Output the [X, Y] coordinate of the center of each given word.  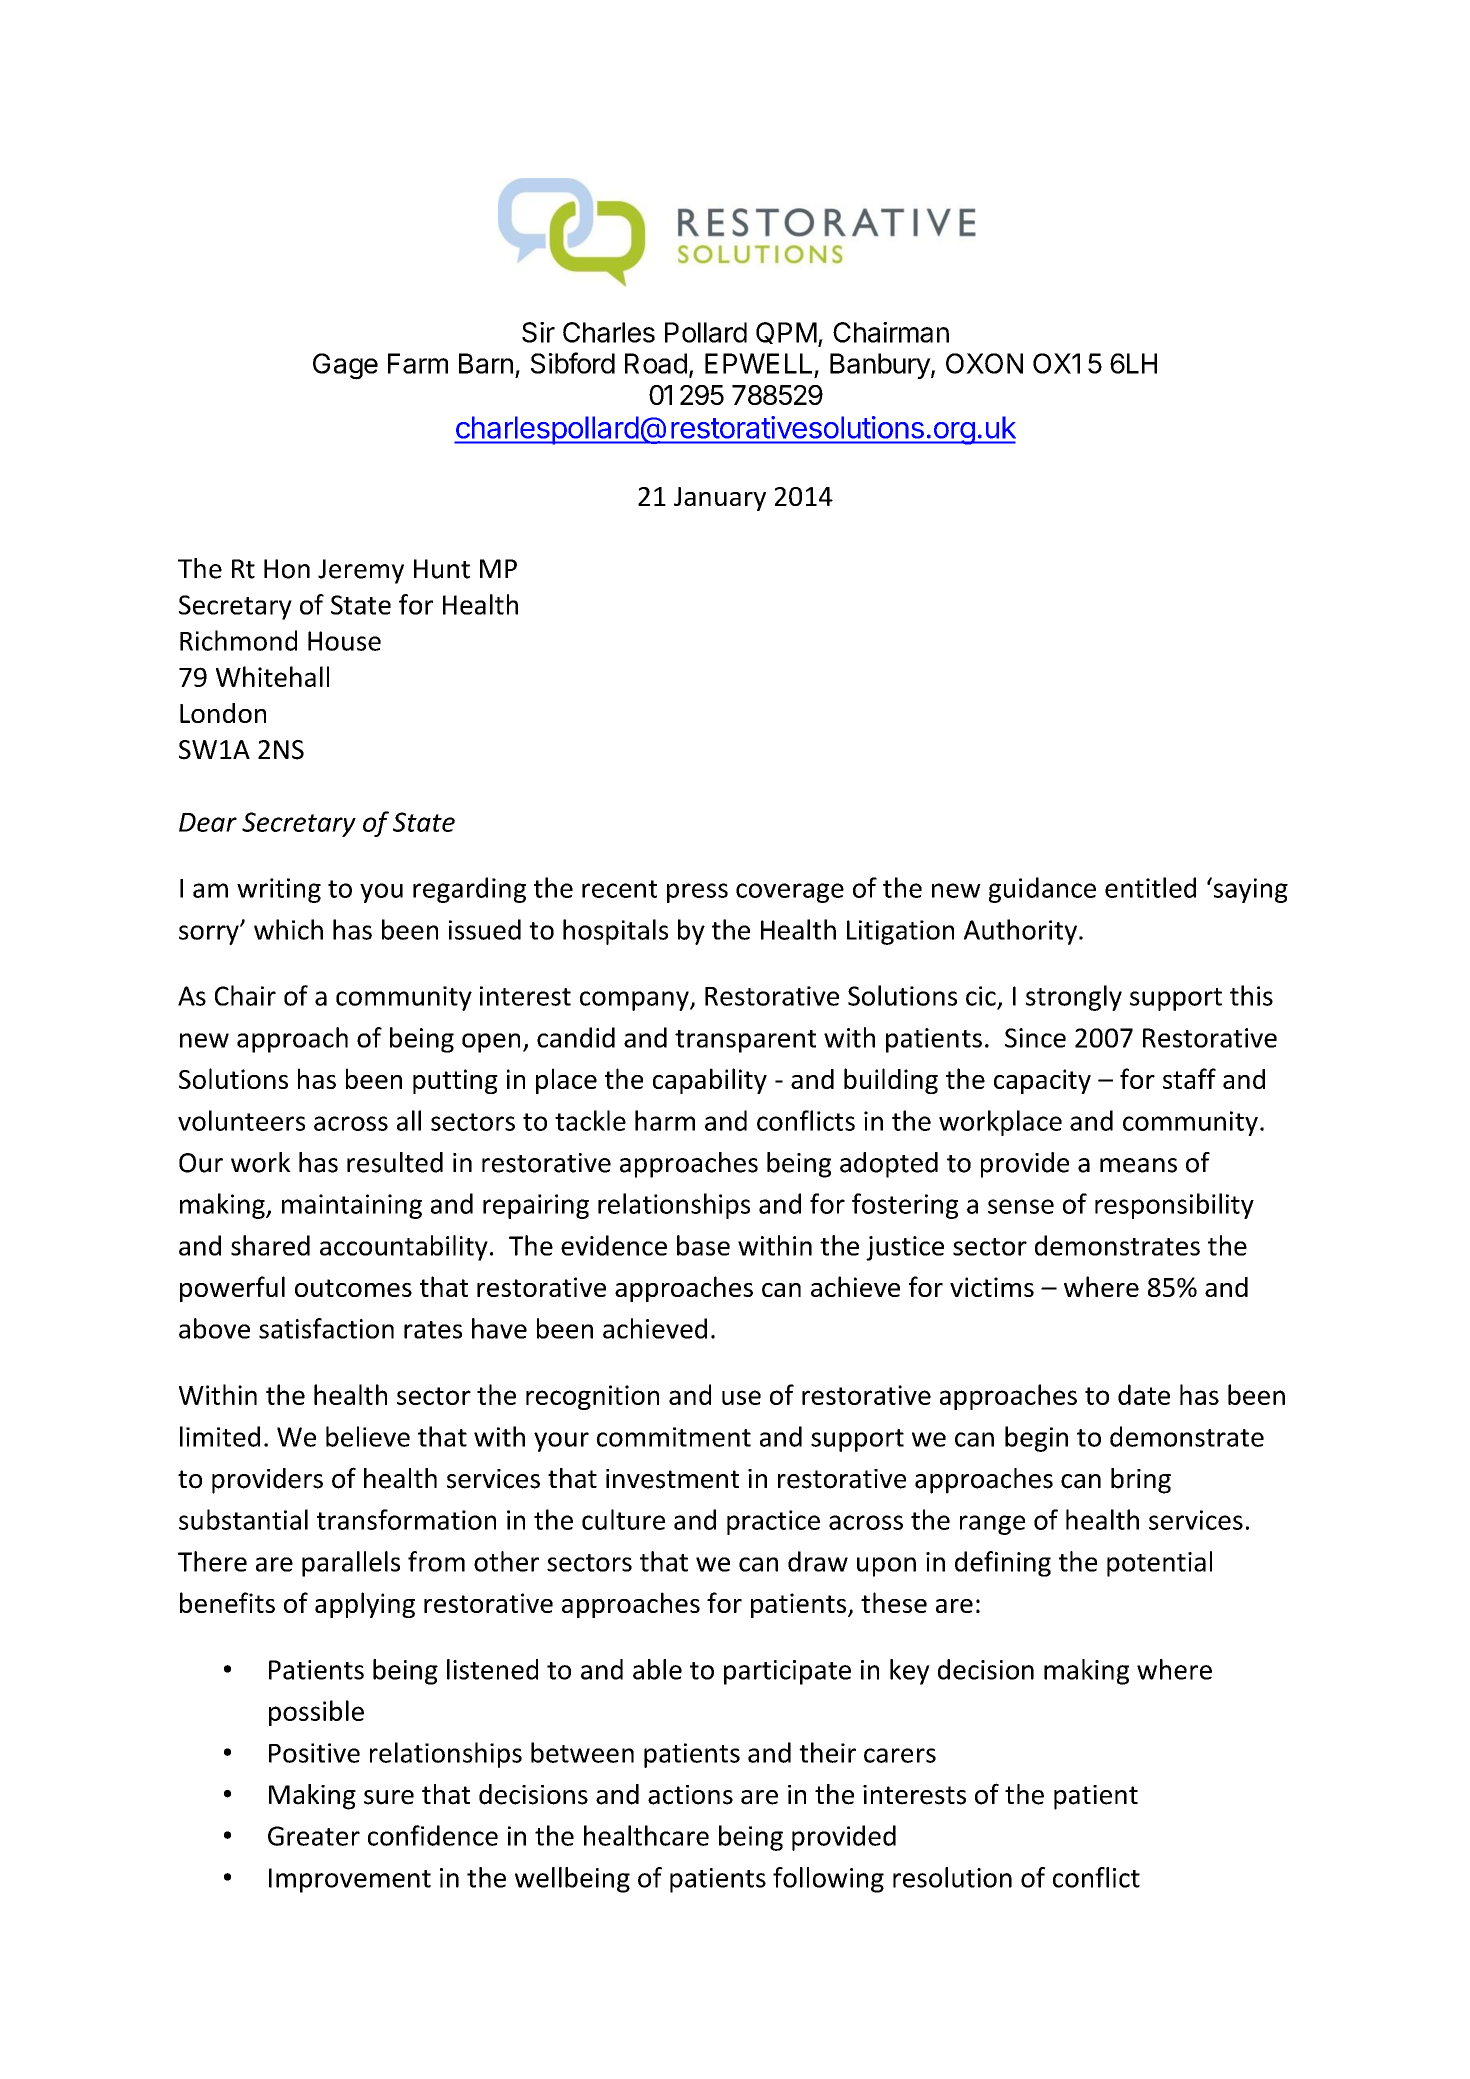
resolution [952, 1877]
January [720, 499]
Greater [314, 1836]
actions [690, 1795]
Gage [345, 366]
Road [656, 363]
